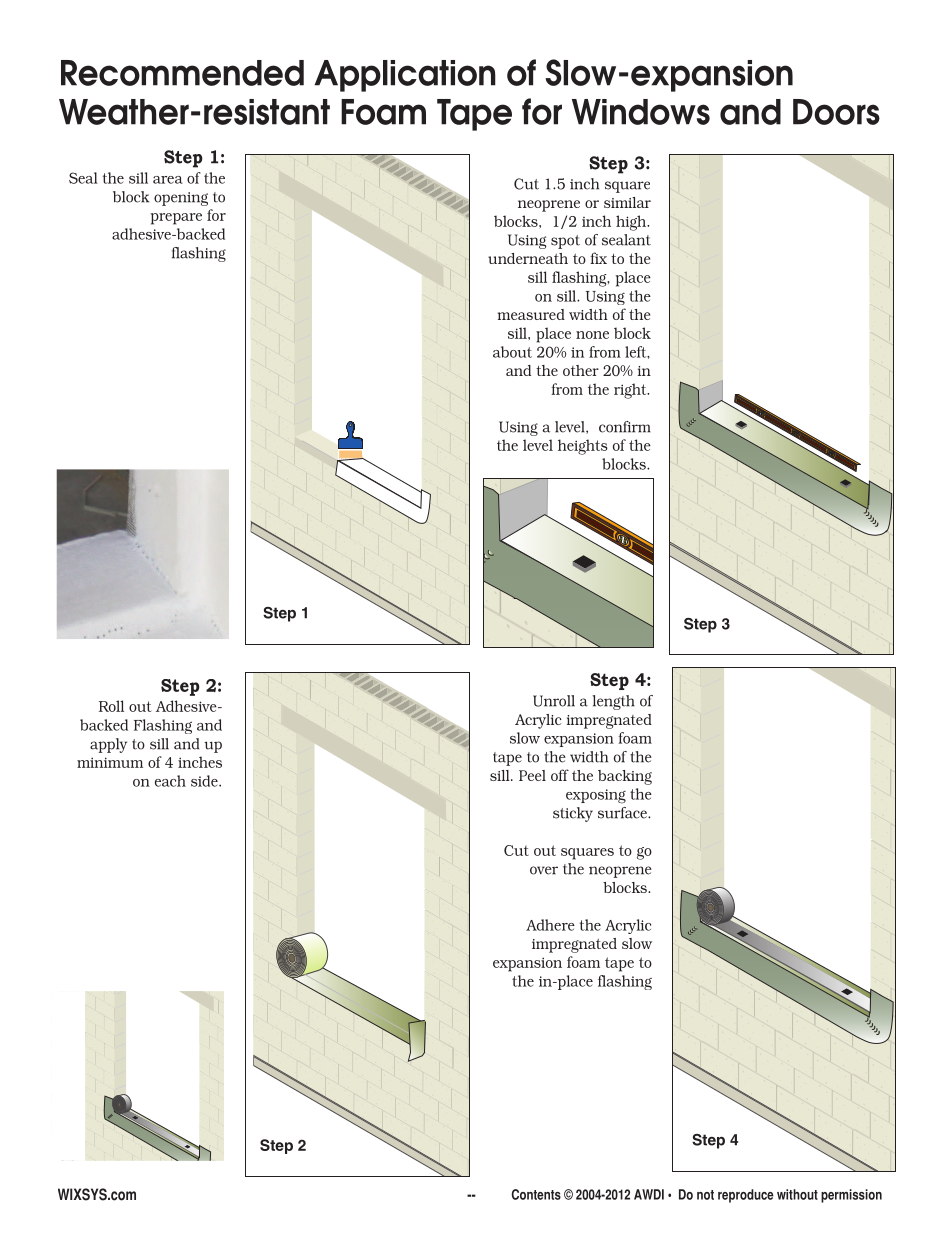 This image has width=952, height=1233. Describe the element at coordinates (625, 427) in the image. I see `confirm` at that location.
